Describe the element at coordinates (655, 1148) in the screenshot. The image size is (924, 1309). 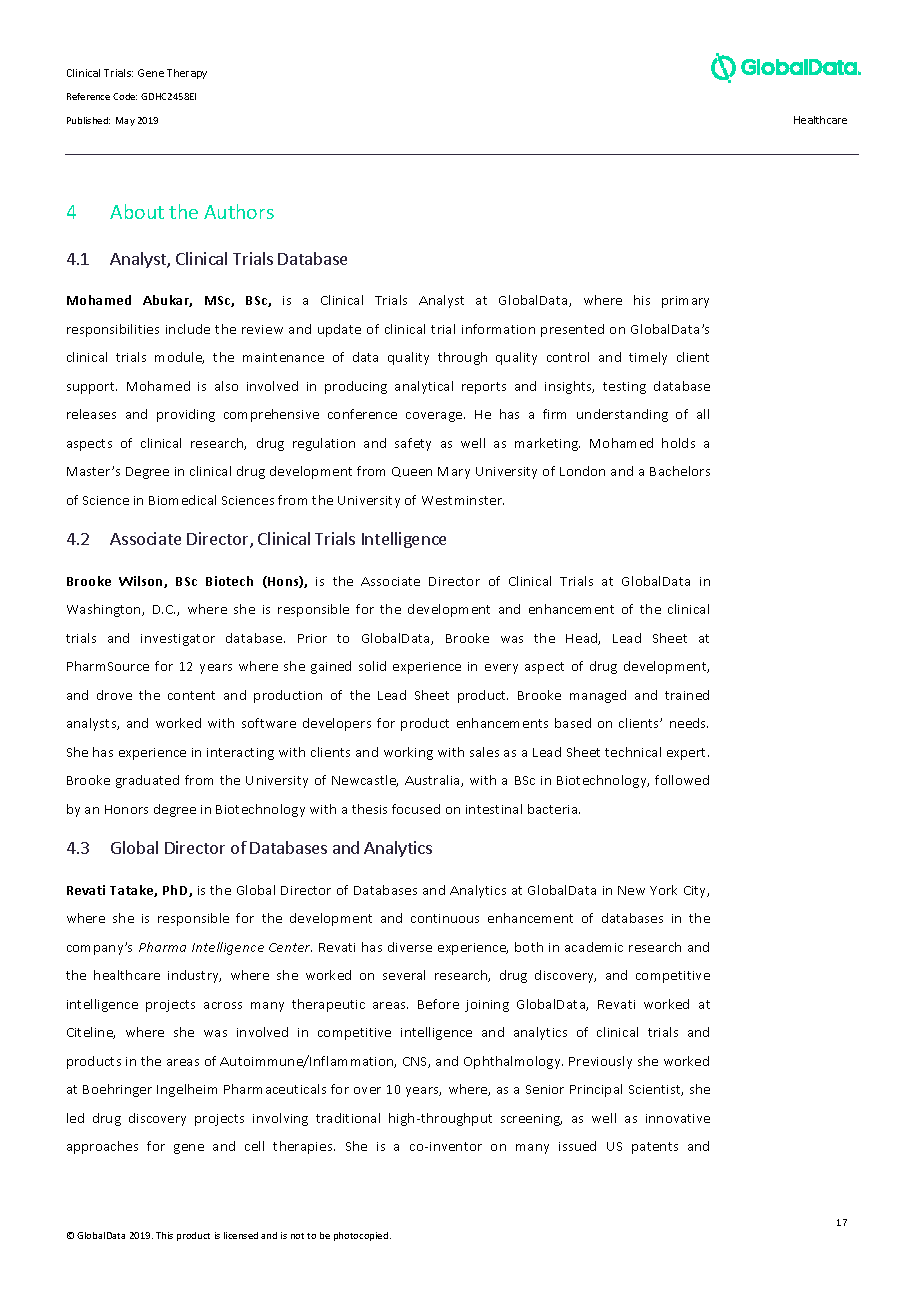
I see `patents` at that location.
